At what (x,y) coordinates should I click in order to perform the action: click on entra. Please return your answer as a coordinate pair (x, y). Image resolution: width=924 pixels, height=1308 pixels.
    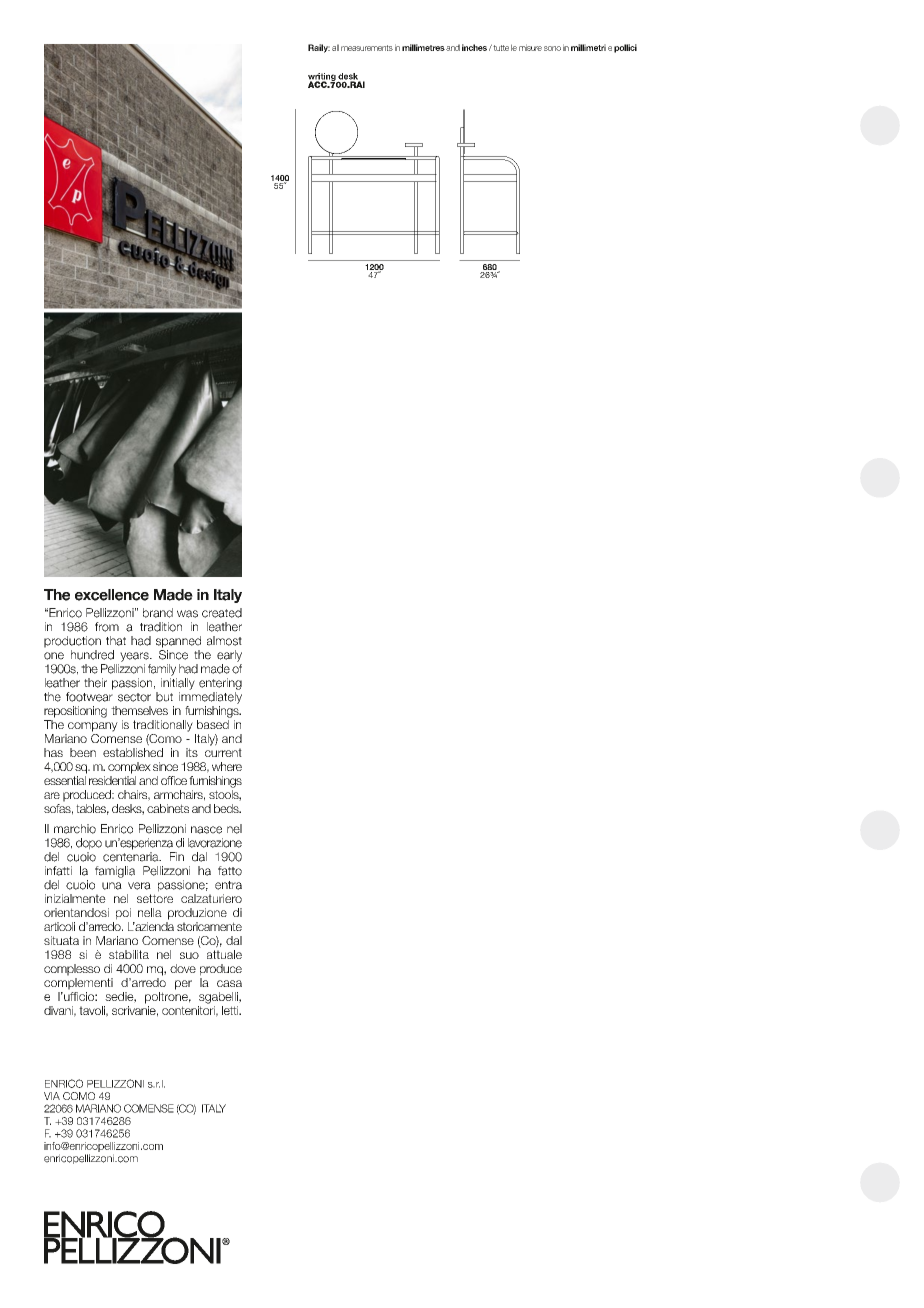
    Looking at the image, I should click on (228, 885).
